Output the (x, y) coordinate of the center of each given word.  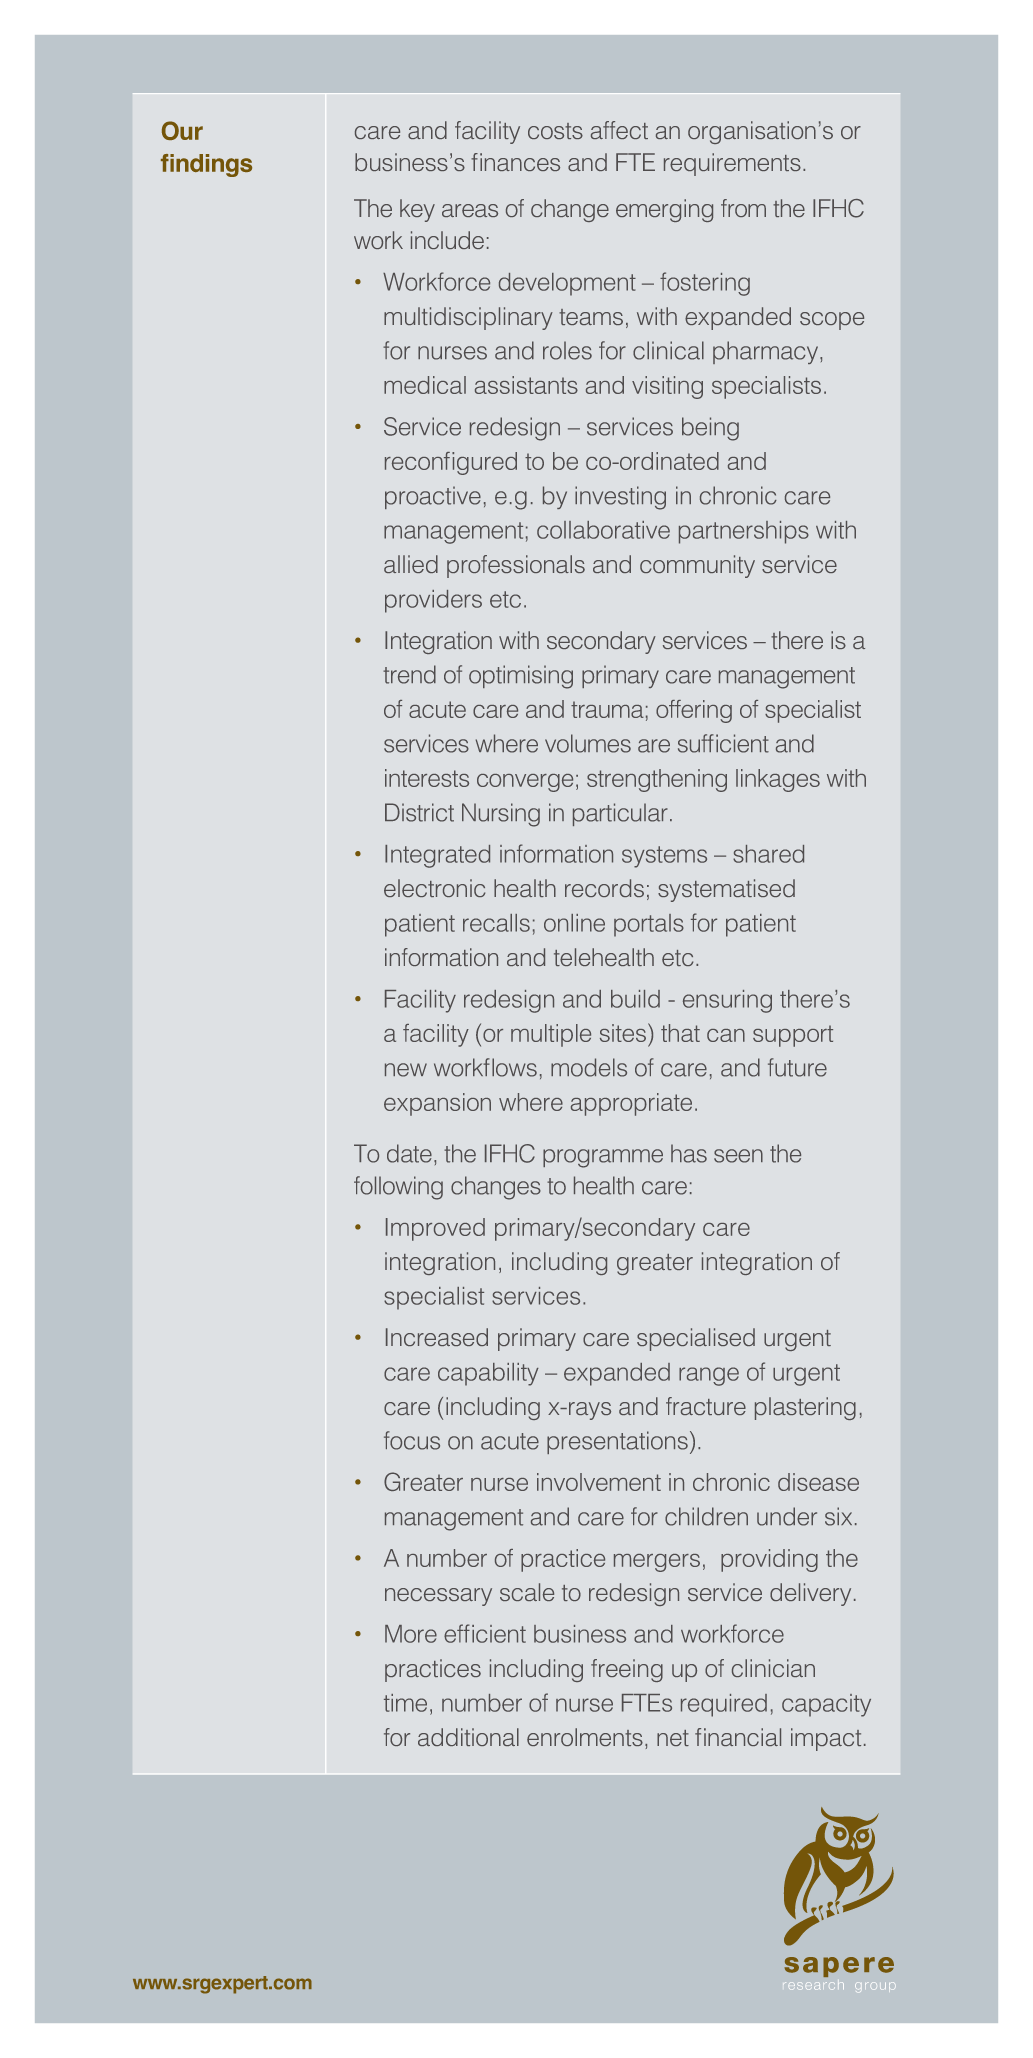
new (406, 1070)
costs (555, 131)
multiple (551, 1035)
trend (409, 674)
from (743, 208)
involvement (599, 1482)
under (787, 1516)
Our (182, 130)
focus (412, 1440)
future (797, 1067)
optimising (521, 677)
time (405, 1703)
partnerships (744, 532)
